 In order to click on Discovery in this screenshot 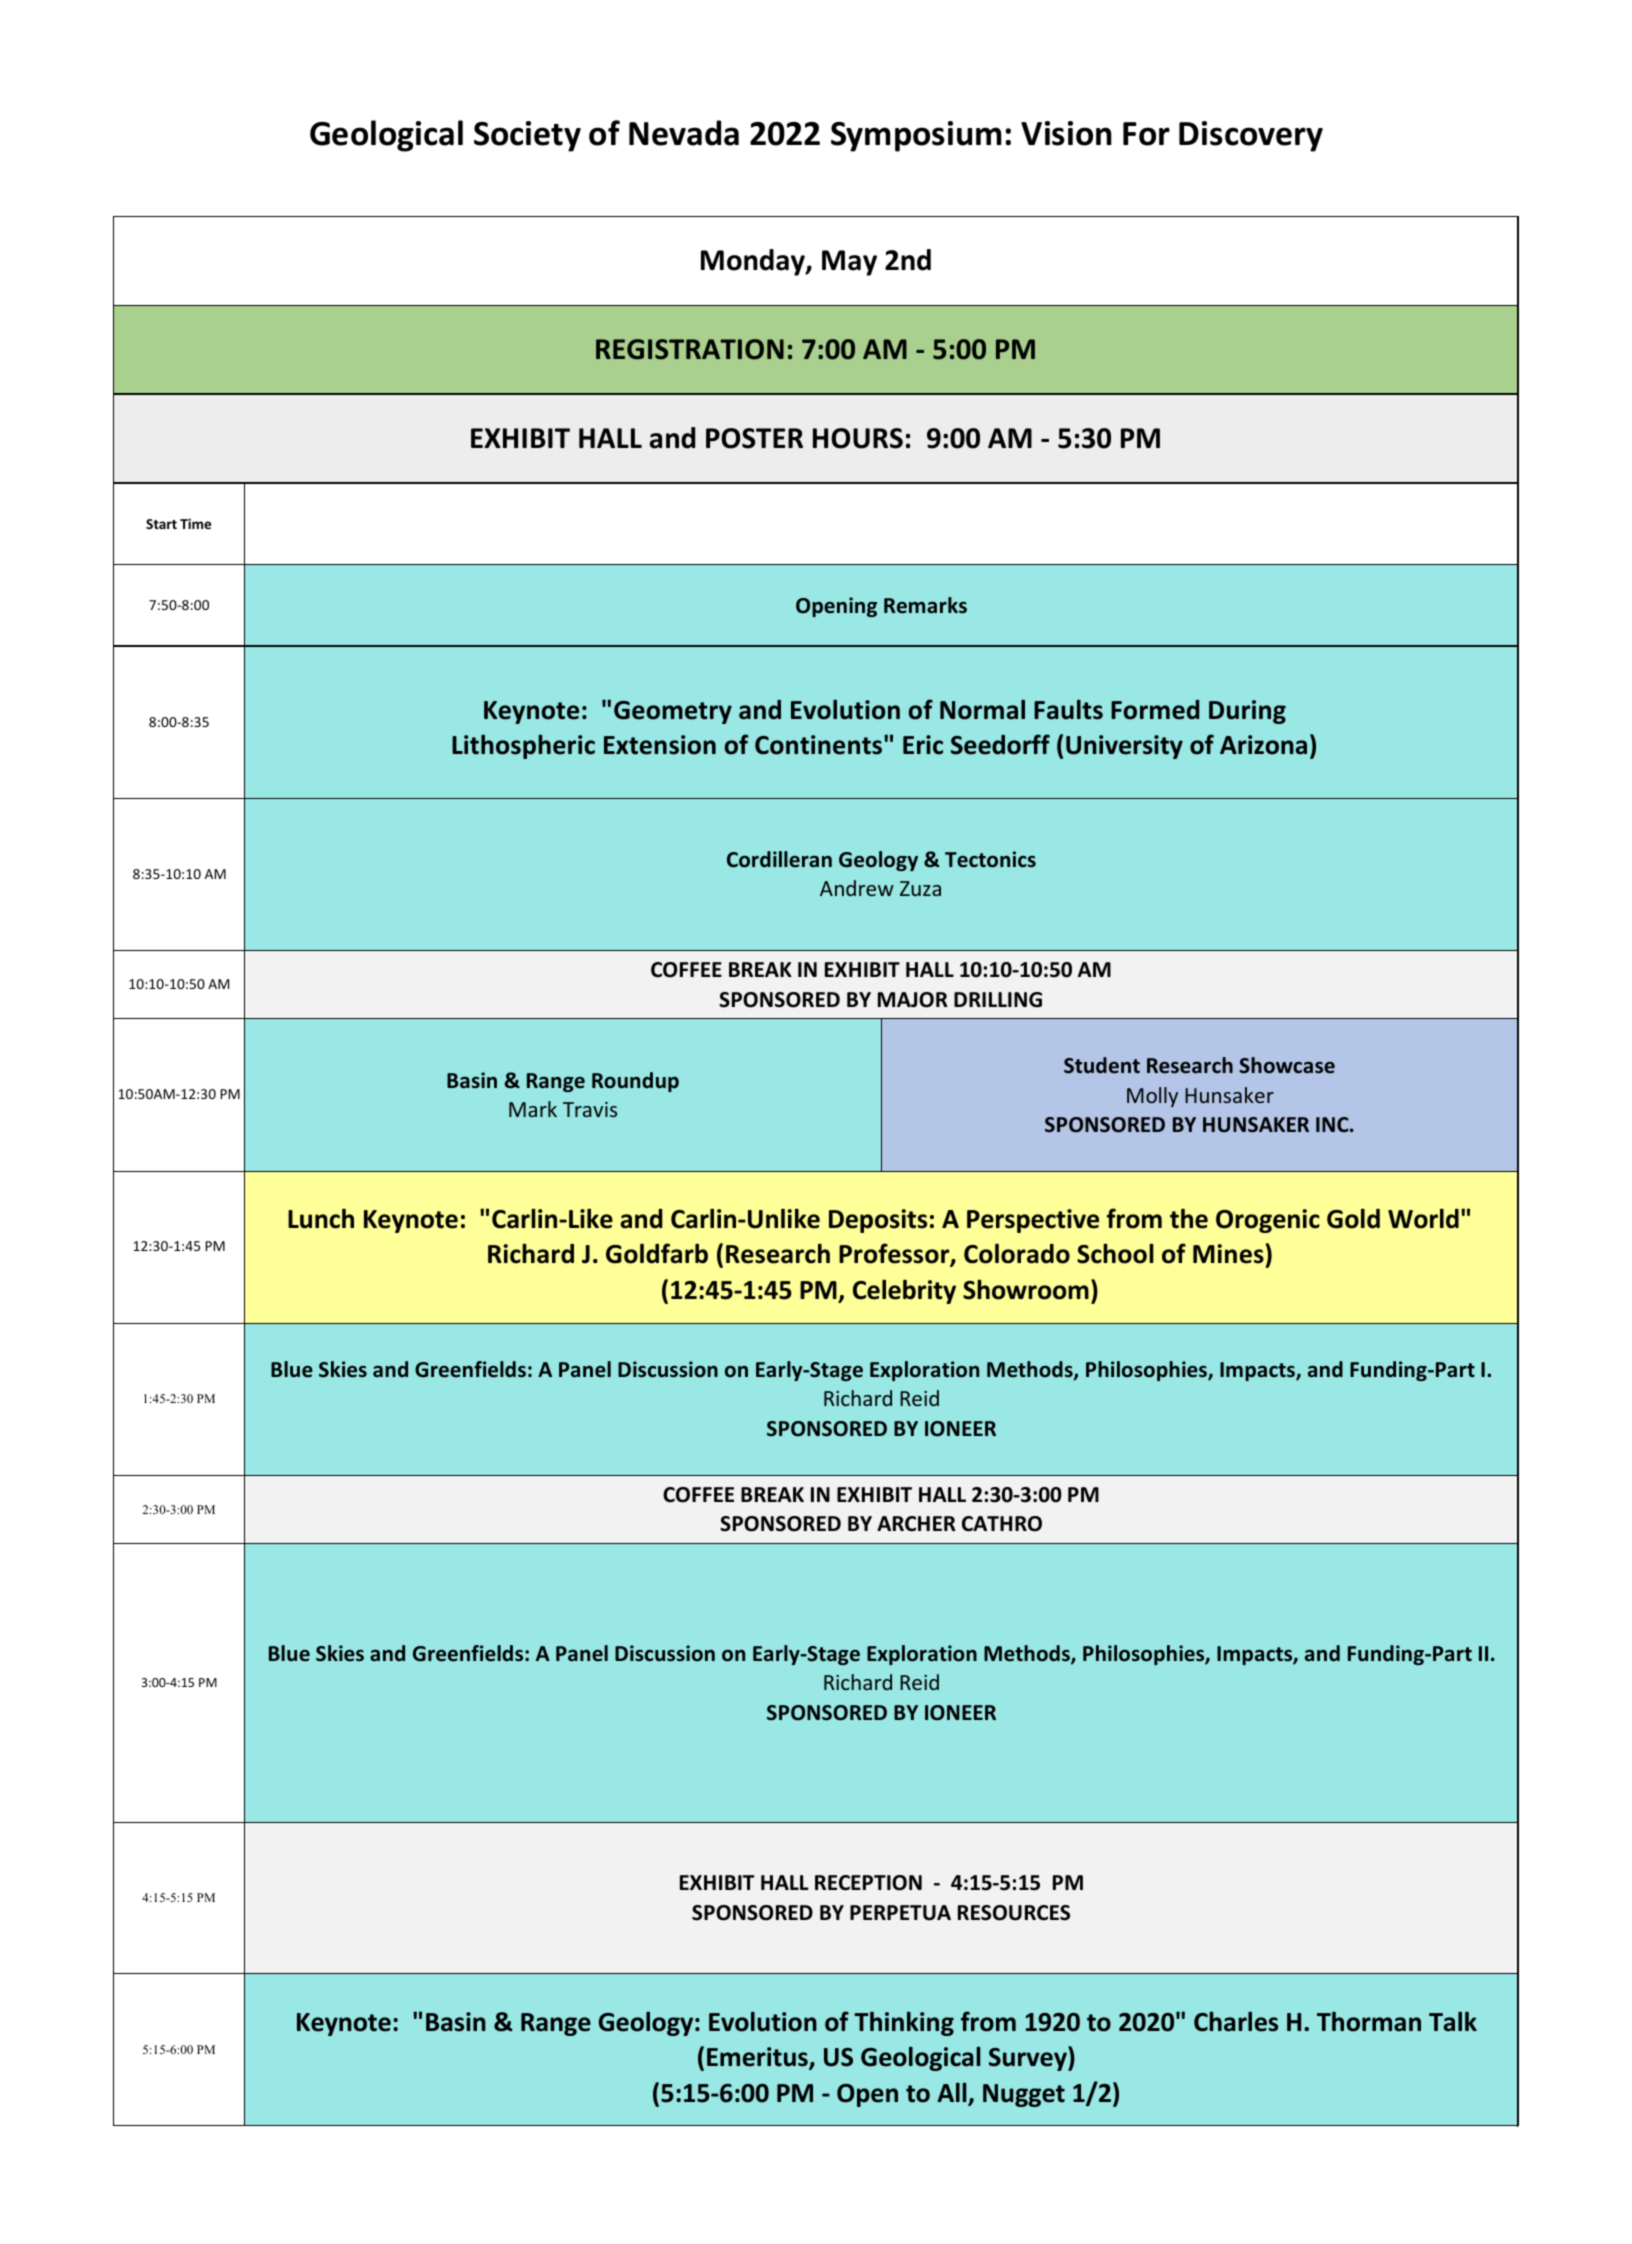, I will do `click(1251, 136)`.
